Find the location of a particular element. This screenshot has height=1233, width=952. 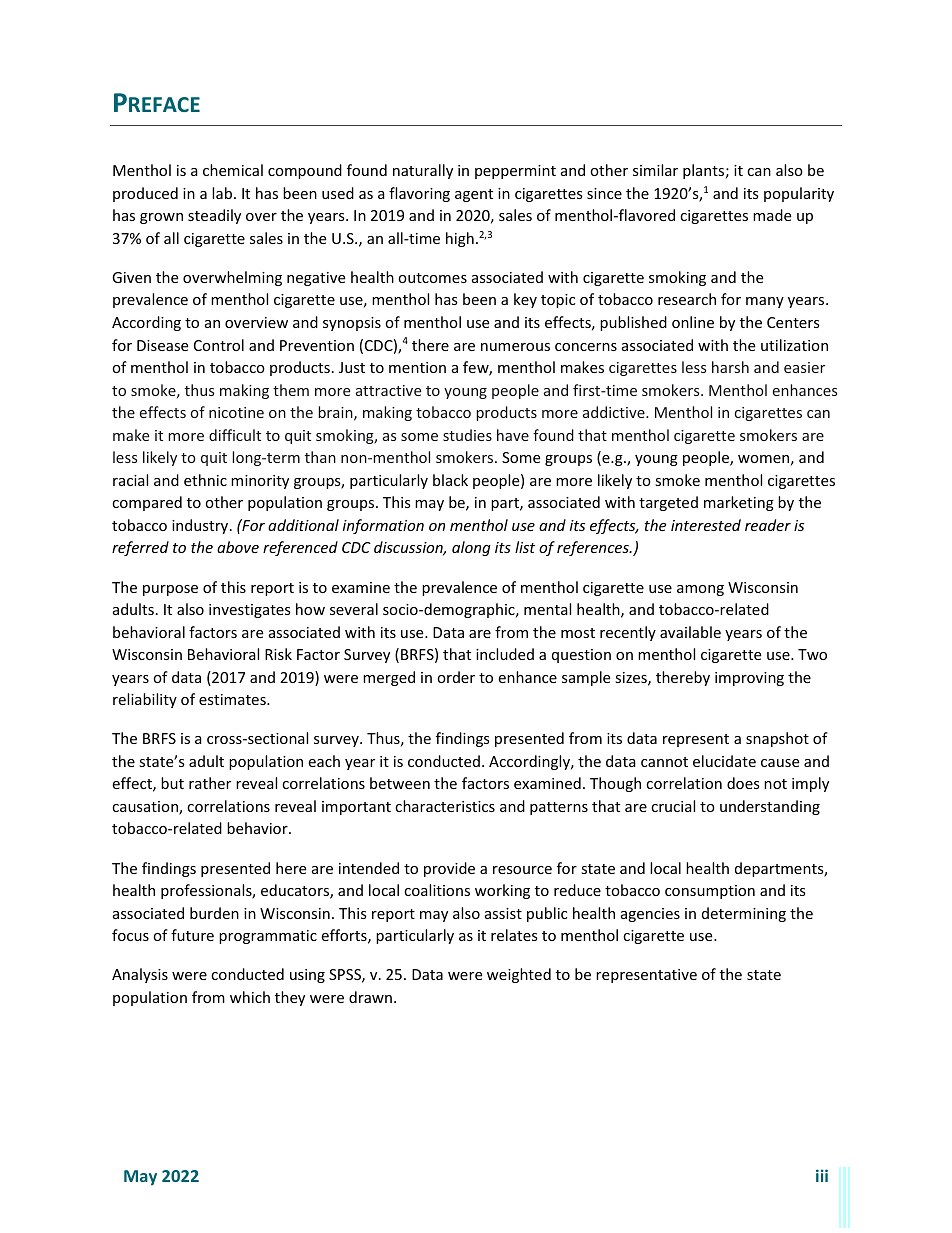

made is located at coordinates (772, 215).
